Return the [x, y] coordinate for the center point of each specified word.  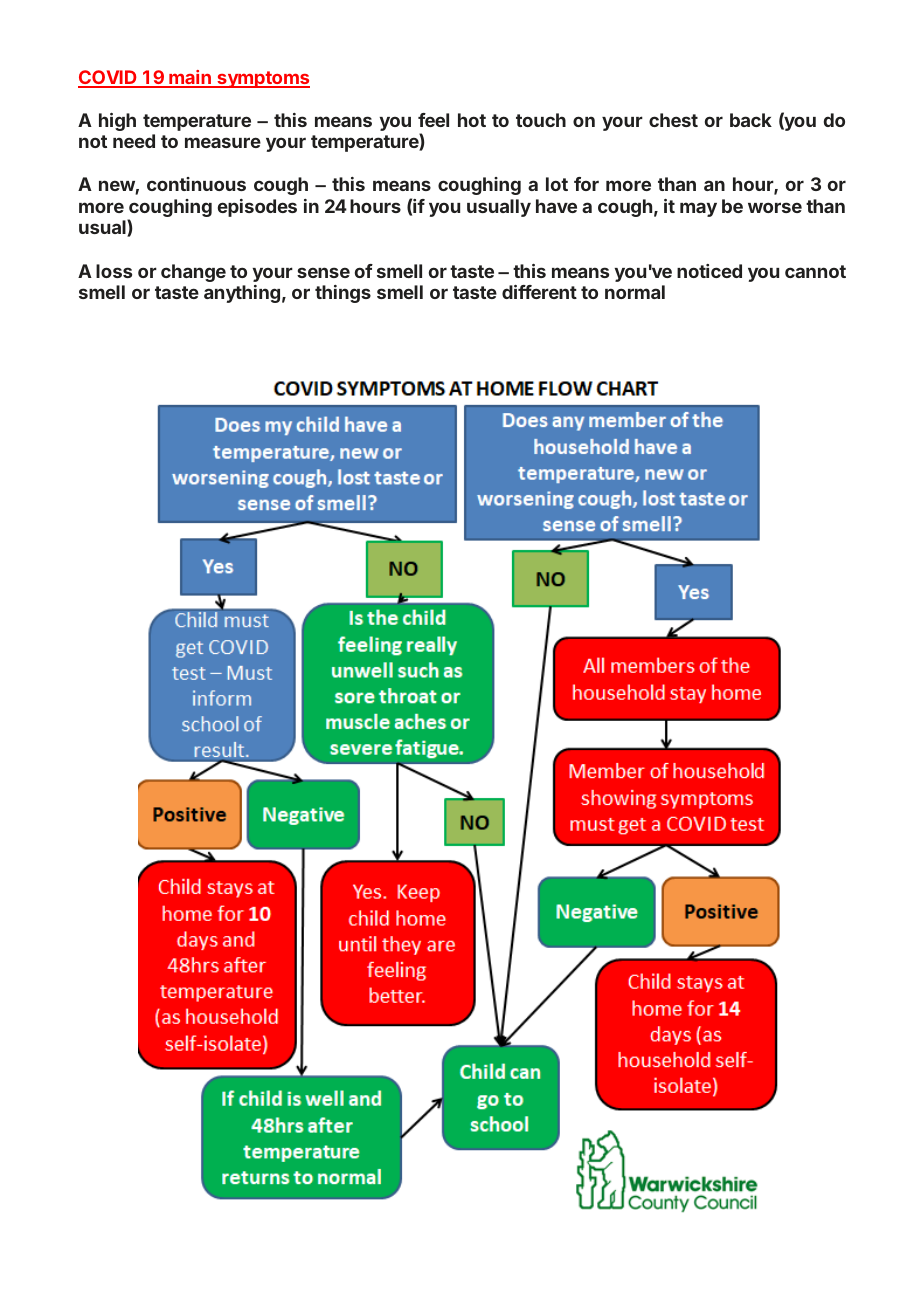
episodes [257, 208]
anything [242, 294]
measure [223, 142]
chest [673, 120]
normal [635, 292]
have [556, 206]
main [190, 78]
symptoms [262, 79]
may [698, 209]
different [539, 292]
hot [472, 120]
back [751, 120]
